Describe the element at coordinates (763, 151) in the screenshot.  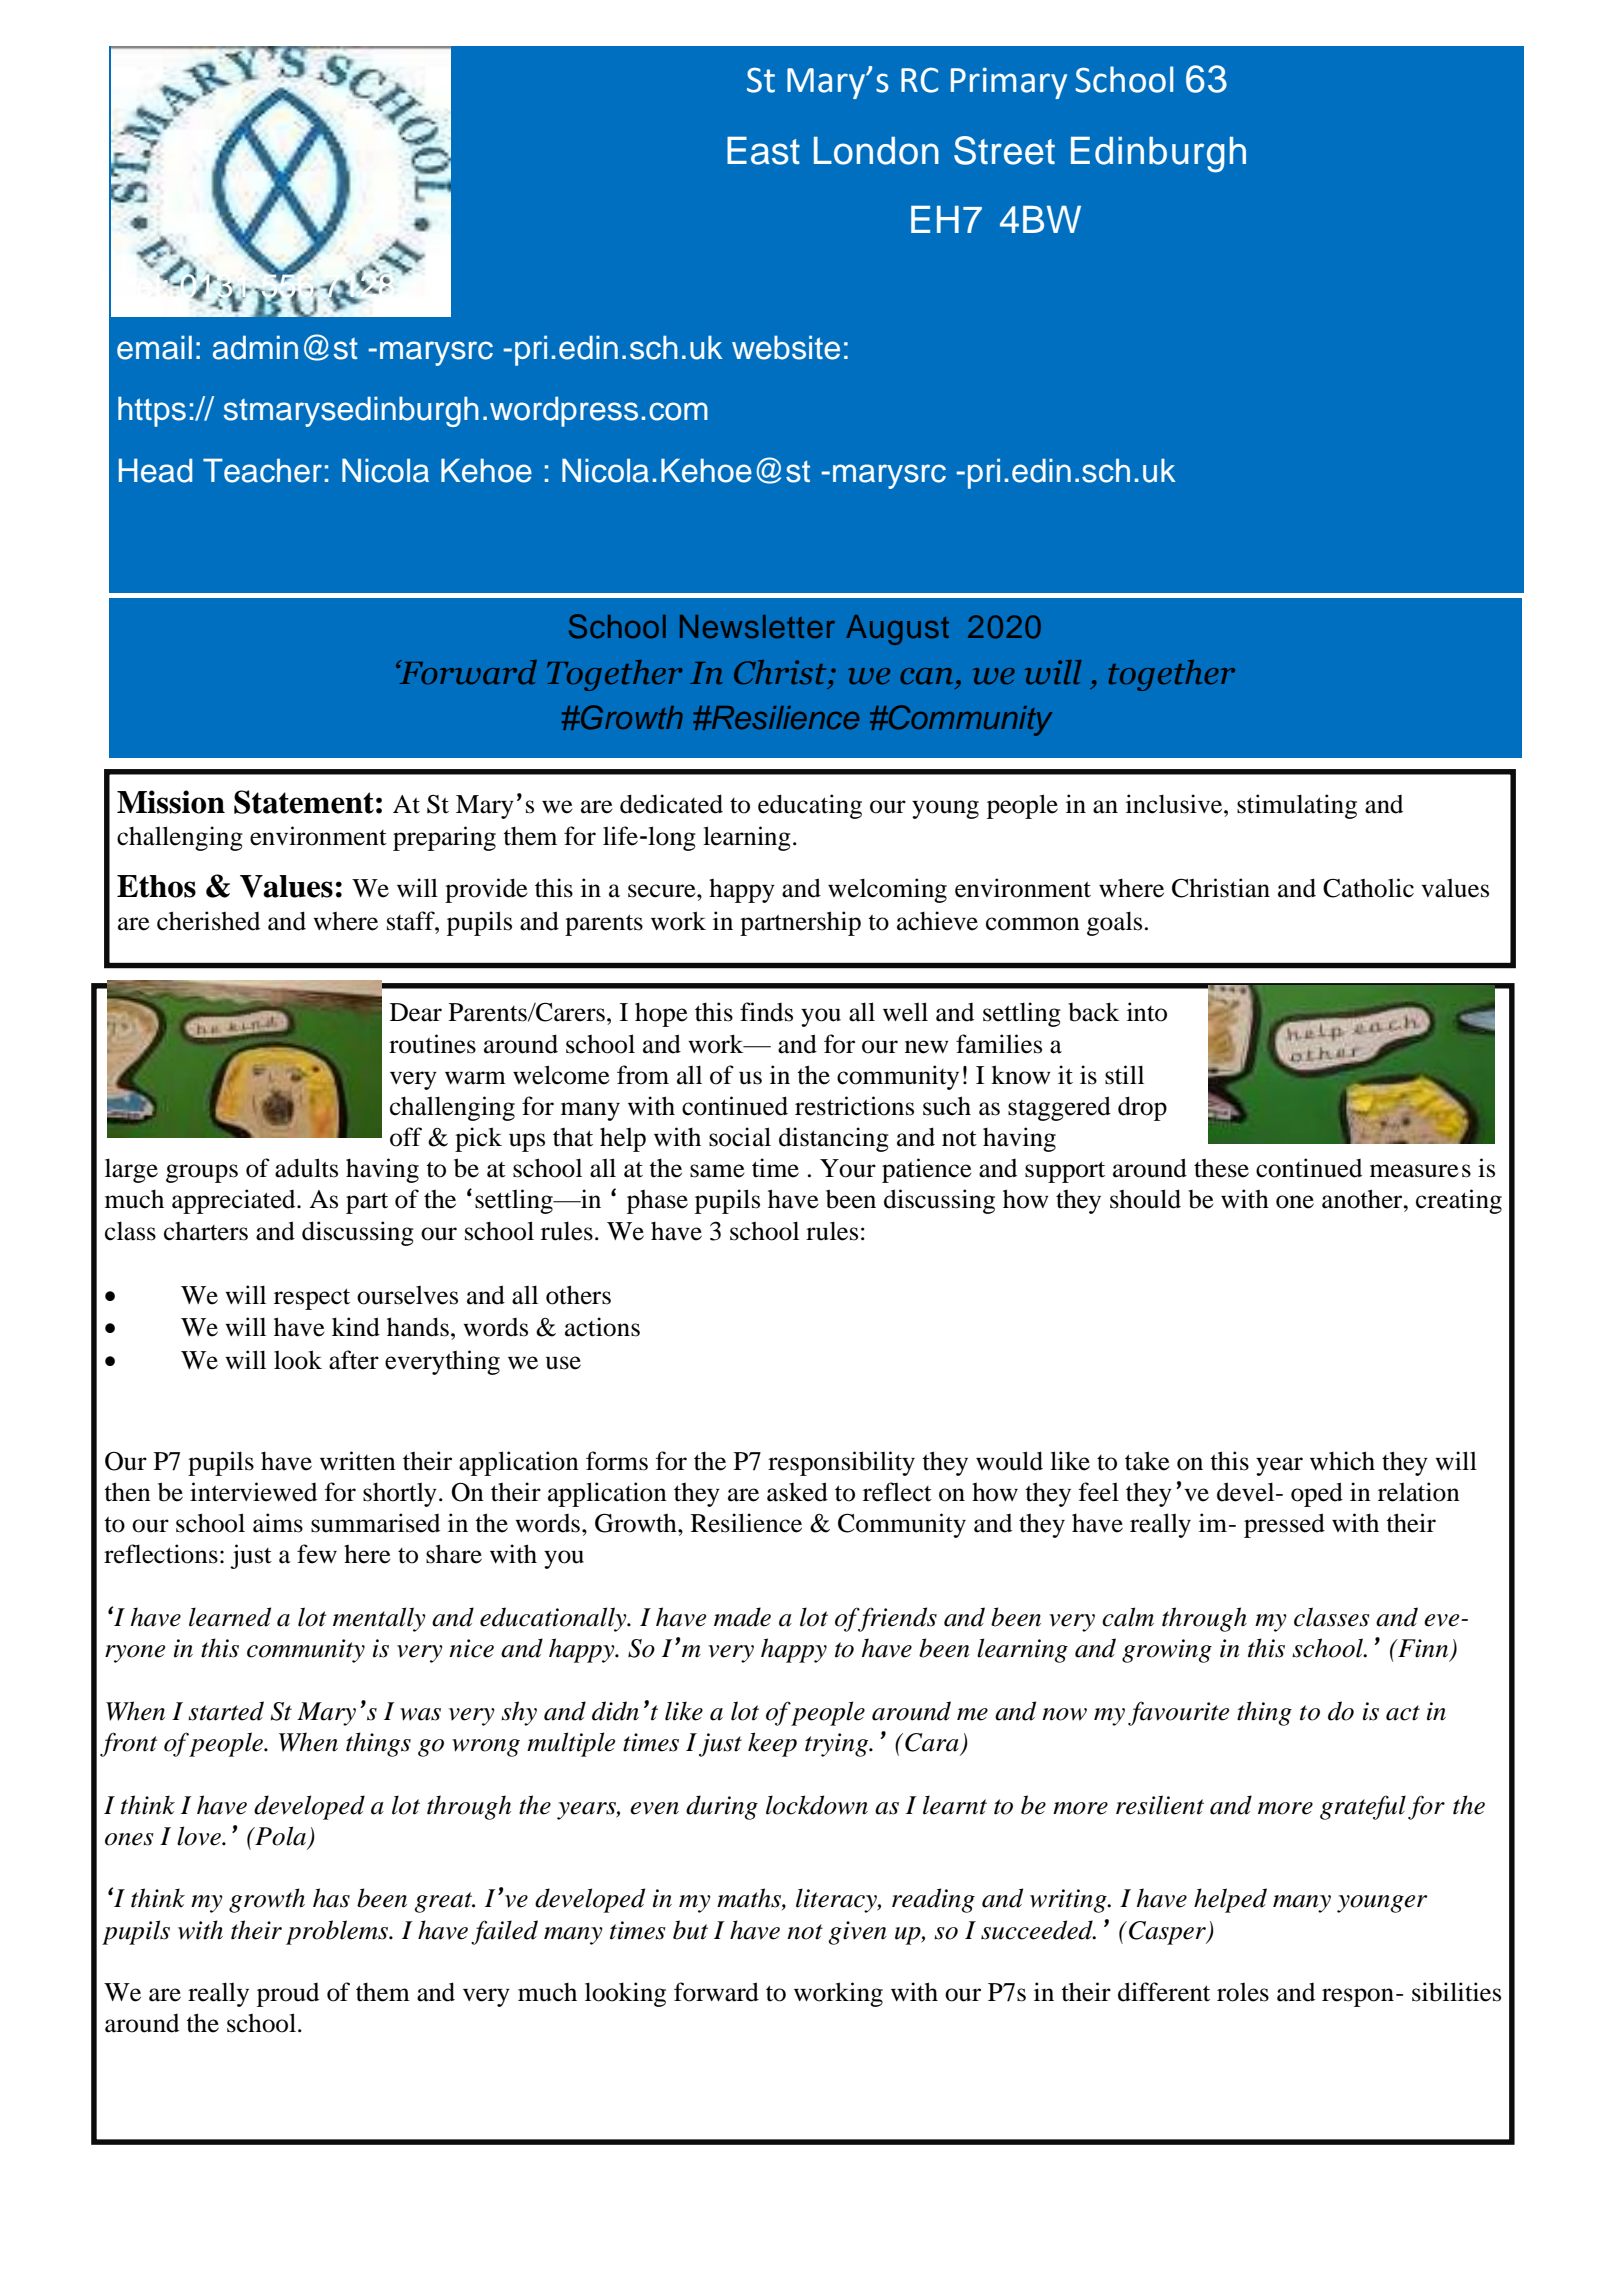
I see `East` at that location.
